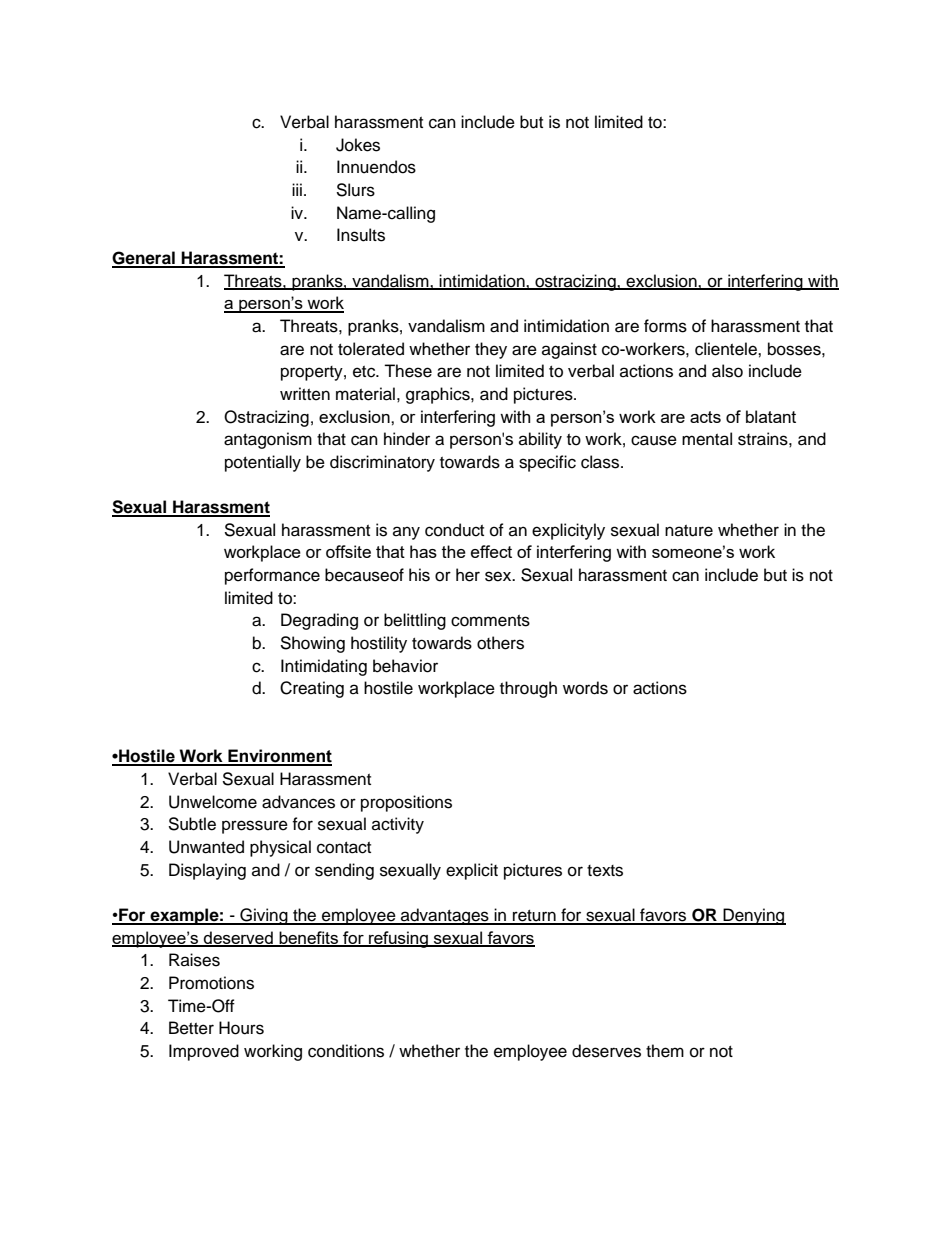 The height and width of the screenshot is (1233, 952). Describe the element at coordinates (528, 689) in the screenshot. I see `through` at that location.
